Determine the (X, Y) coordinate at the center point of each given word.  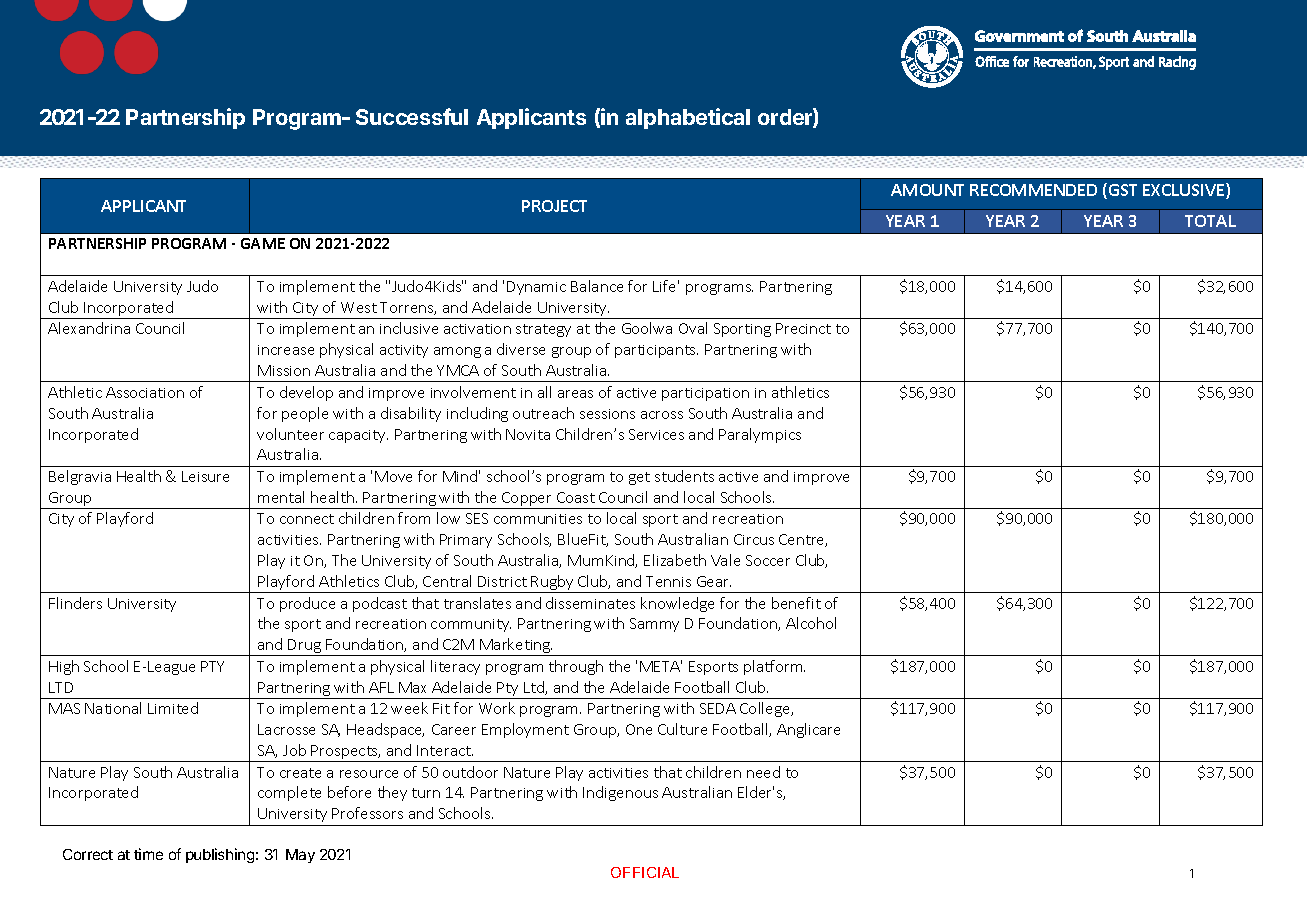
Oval (693, 328)
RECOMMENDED (1033, 190)
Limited (173, 708)
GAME (263, 243)
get (639, 478)
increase (286, 350)
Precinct (803, 328)
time (148, 854)
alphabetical (688, 118)
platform (774, 667)
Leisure (205, 476)
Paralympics (760, 435)
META (661, 666)
